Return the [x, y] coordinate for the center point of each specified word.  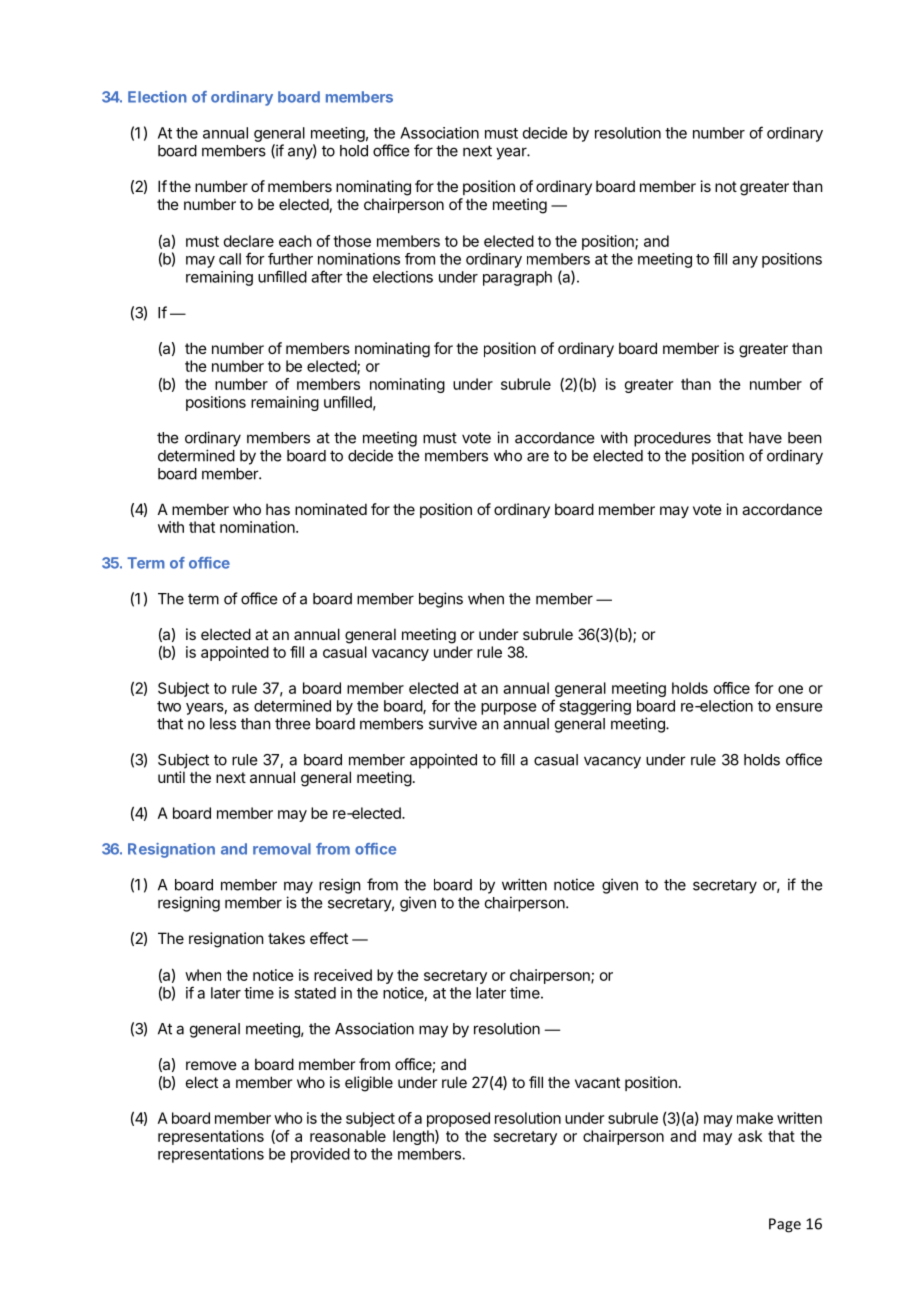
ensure [799, 707]
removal [282, 849]
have [765, 438]
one [790, 689]
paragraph [517, 278]
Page [785, 1225]
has [278, 509]
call [230, 259]
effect [329, 938]
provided [320, 1155]
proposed [458, 1119]
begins [441, 600]
